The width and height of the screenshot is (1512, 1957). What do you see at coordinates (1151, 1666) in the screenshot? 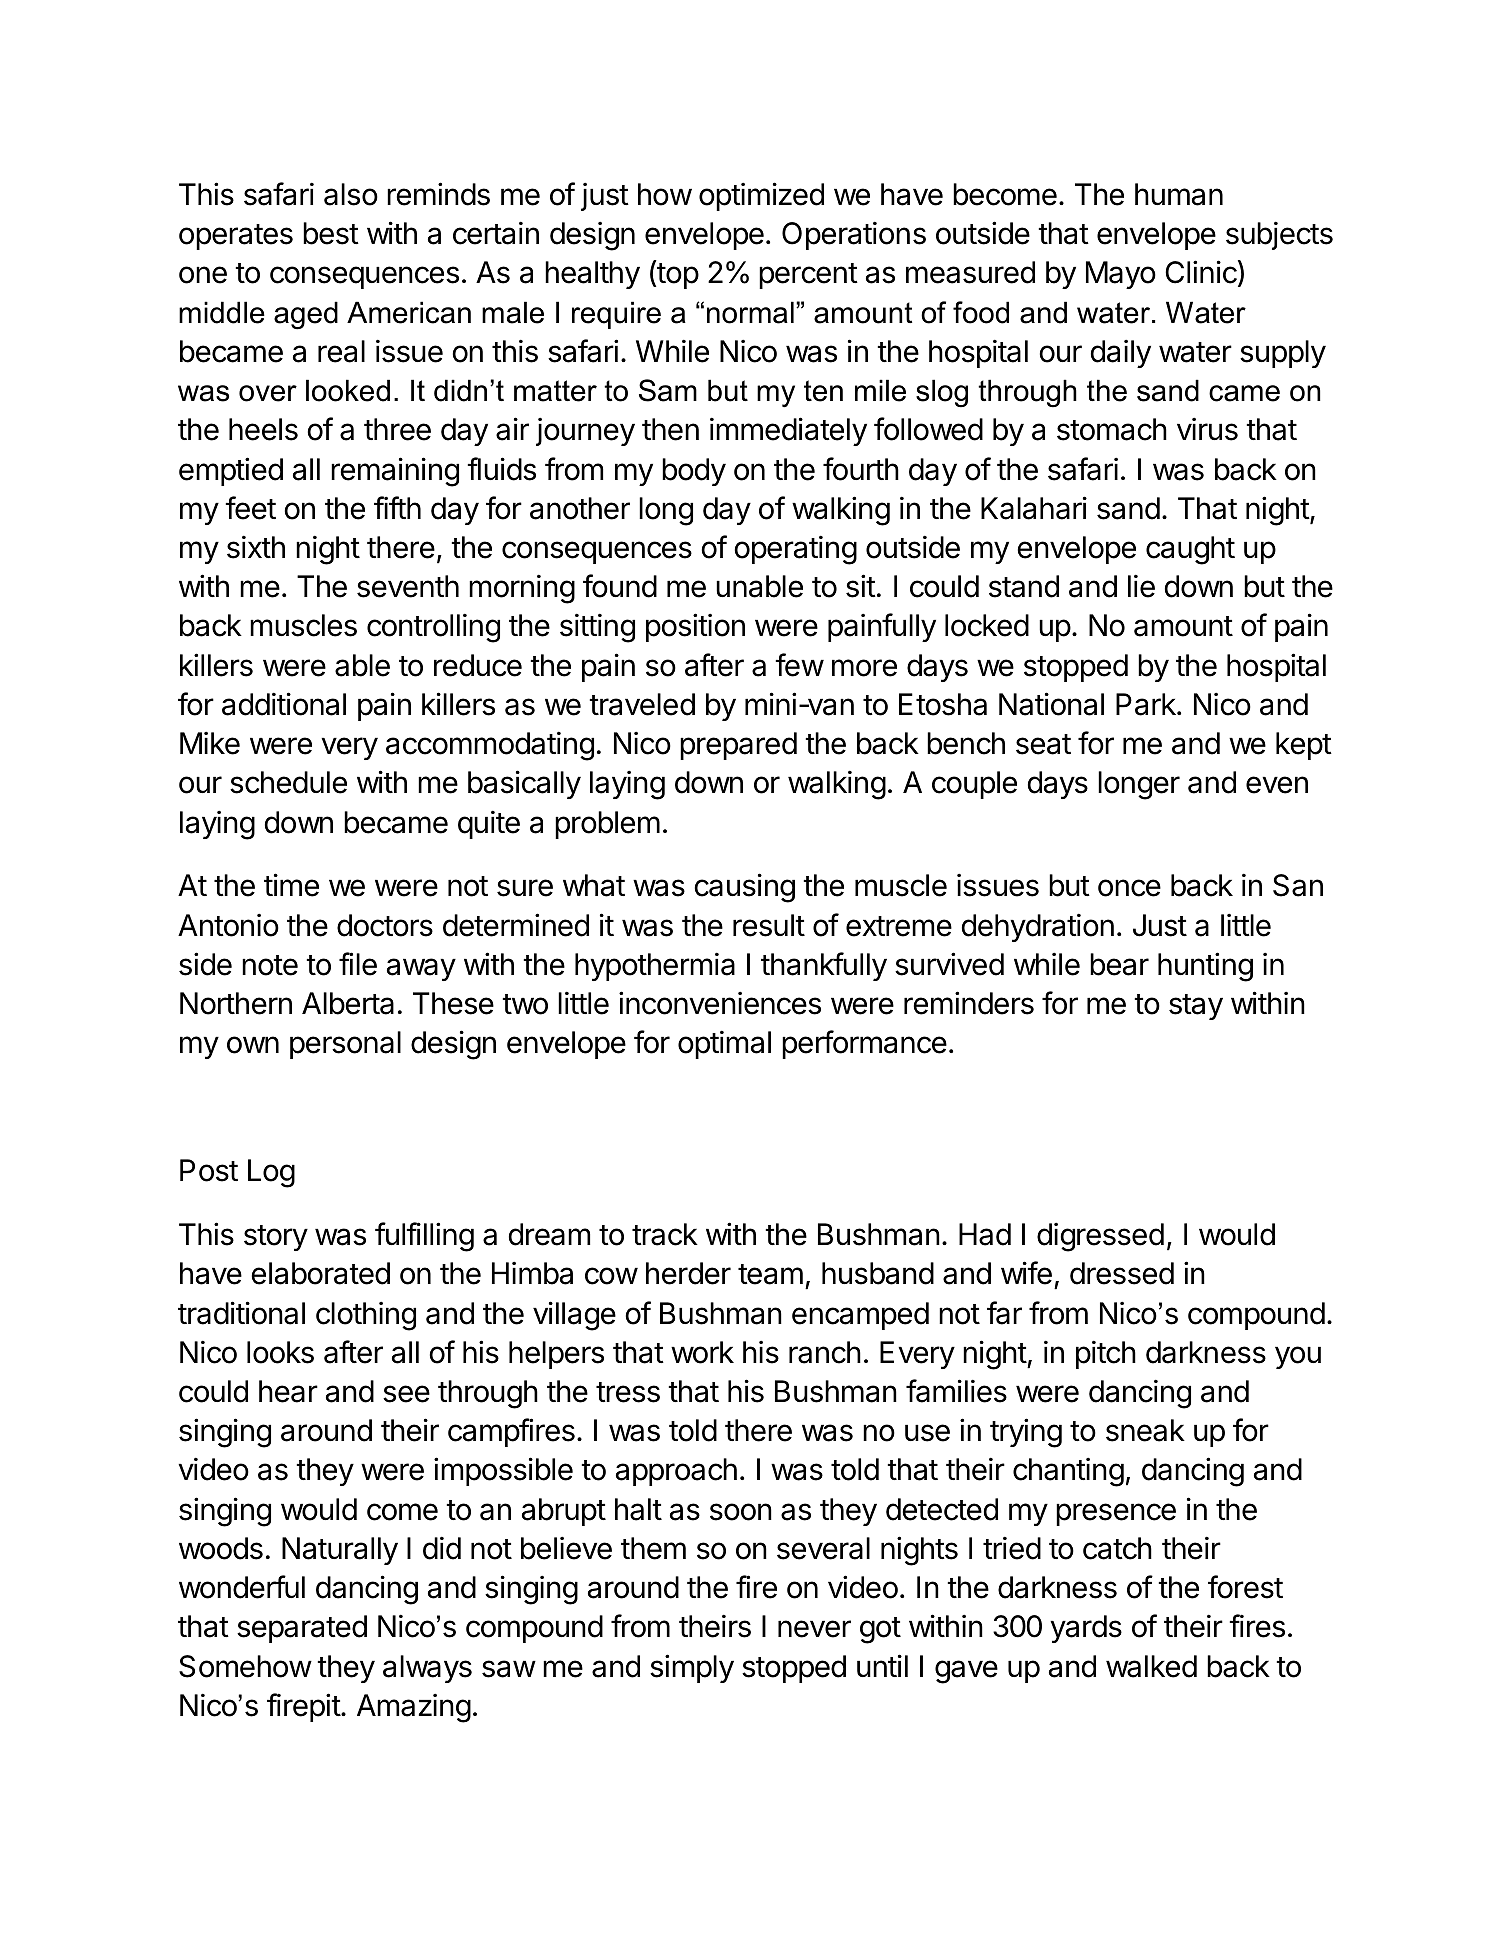
I see `walked` at bounding box center [1151, 1666].
